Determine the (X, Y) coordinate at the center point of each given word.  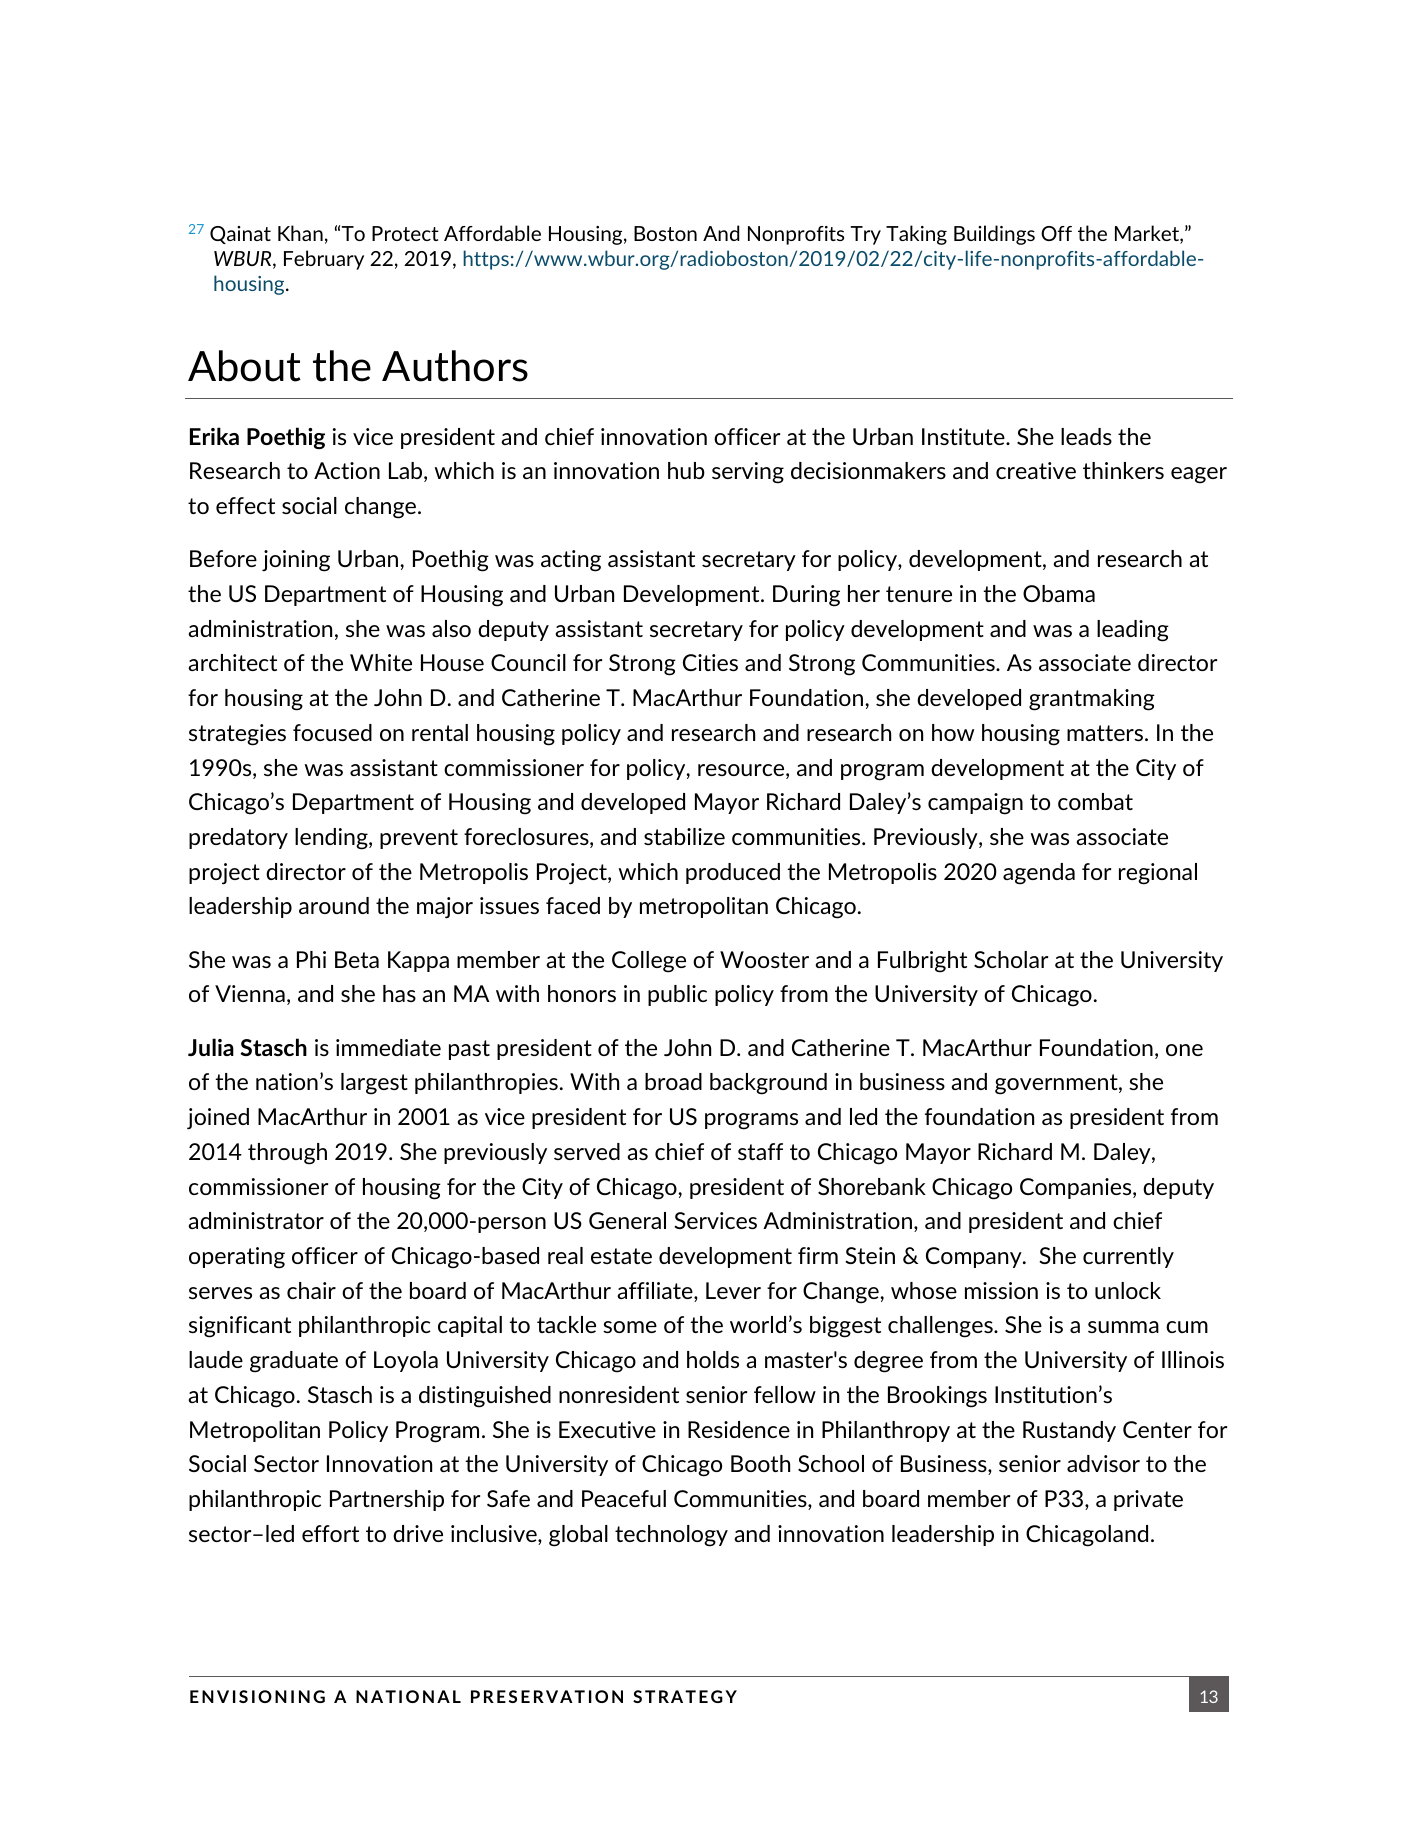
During (806, 596)
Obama (1059, 593)
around (334, 905)
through (287, 1154)
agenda (1039, 874)
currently (1128, 1257)
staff (760, 1151)
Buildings (994, 235)
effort (330, 1533)
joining (296, 561)
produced (733, 873)
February (324, 260)
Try (866, 235)
